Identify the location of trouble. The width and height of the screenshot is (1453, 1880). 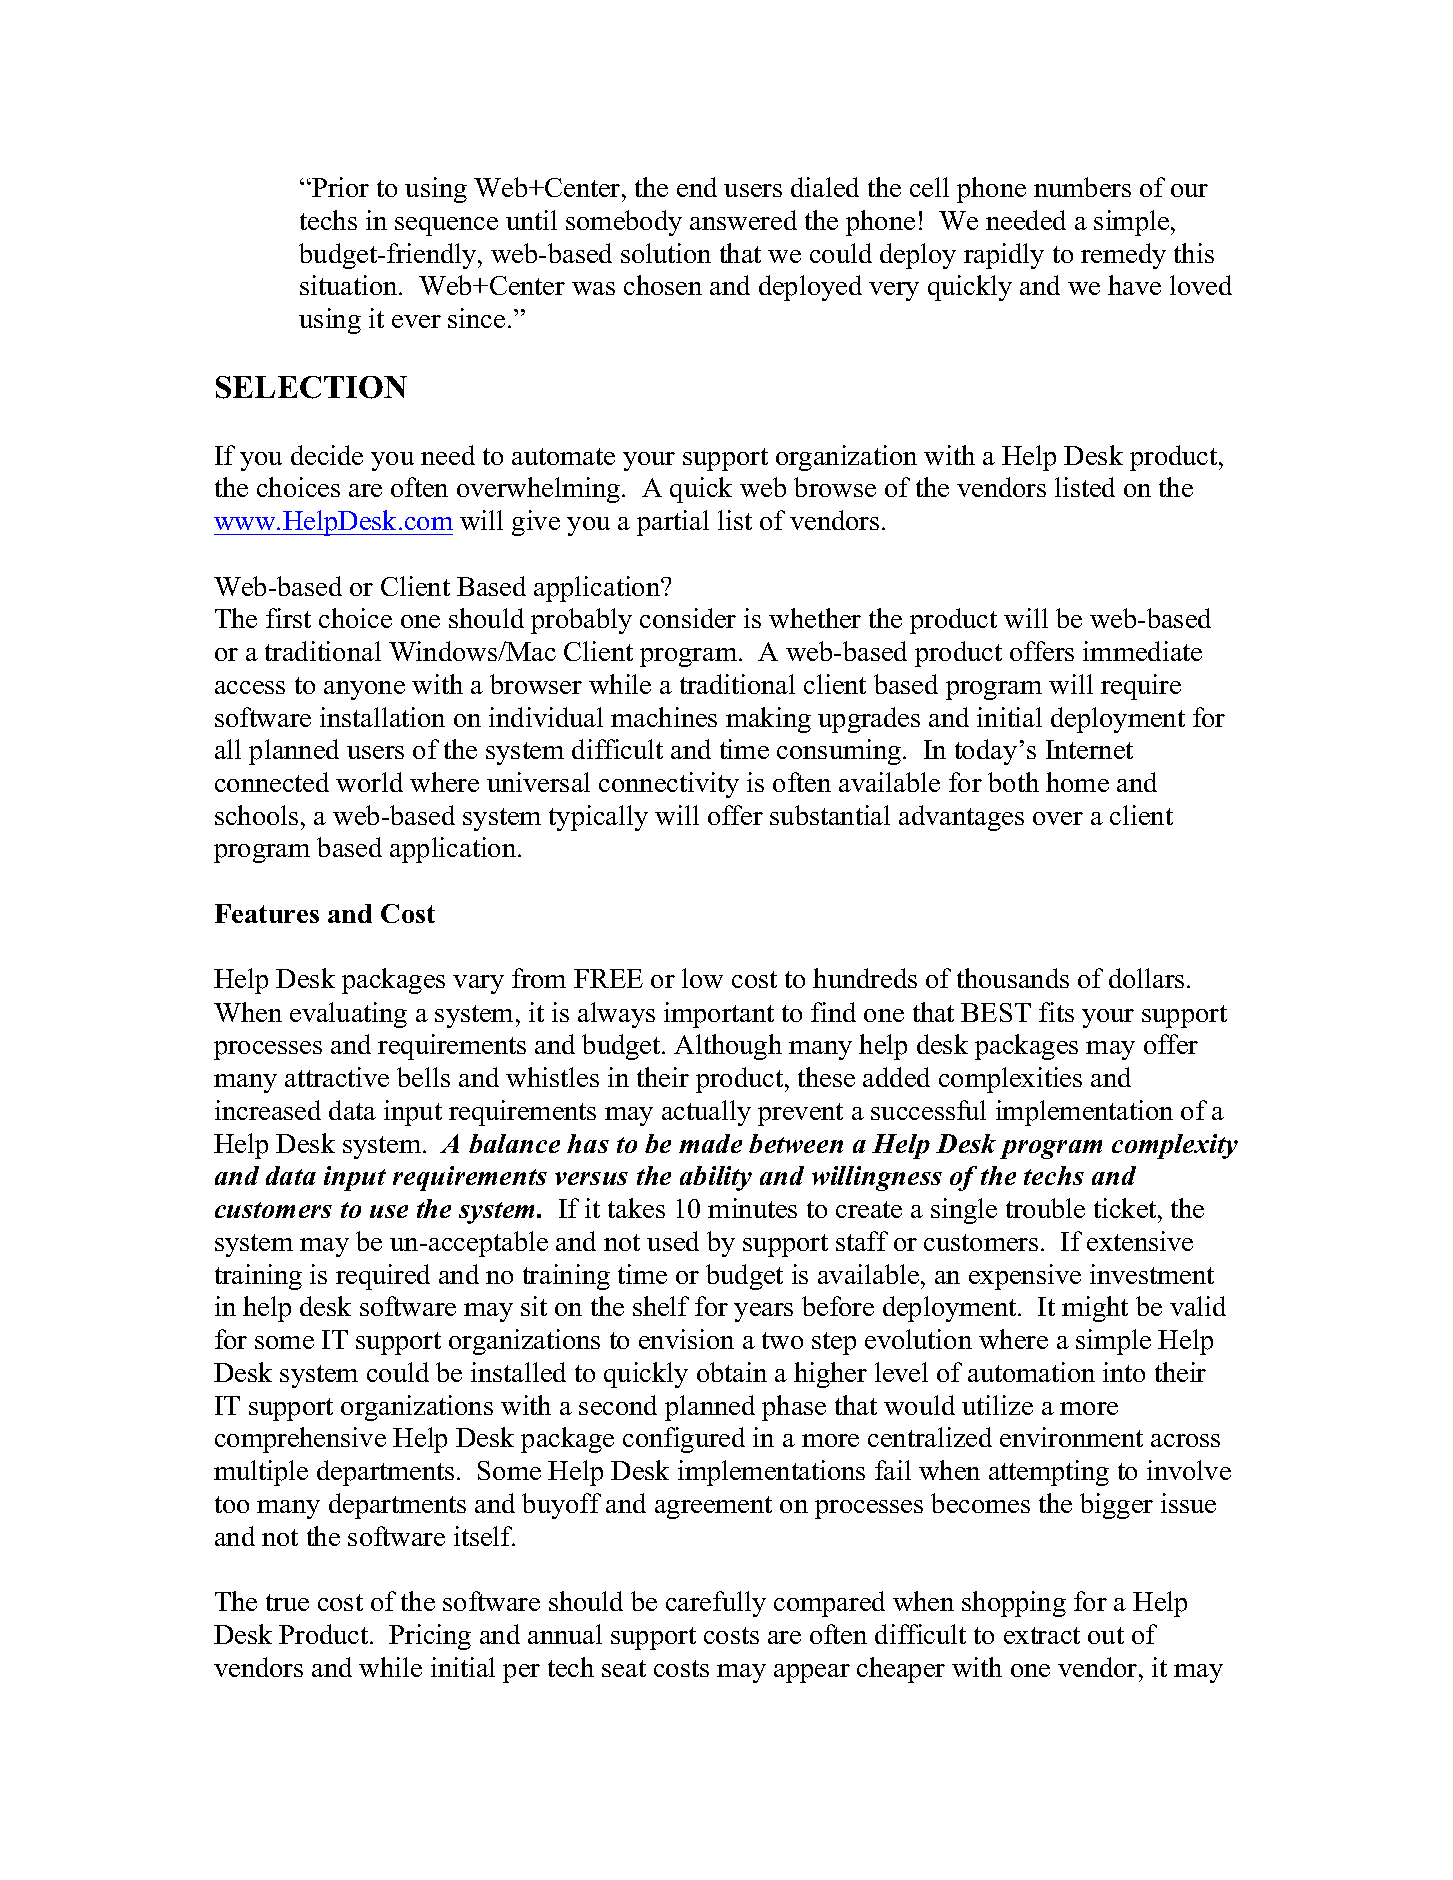
(1045, 1208).
